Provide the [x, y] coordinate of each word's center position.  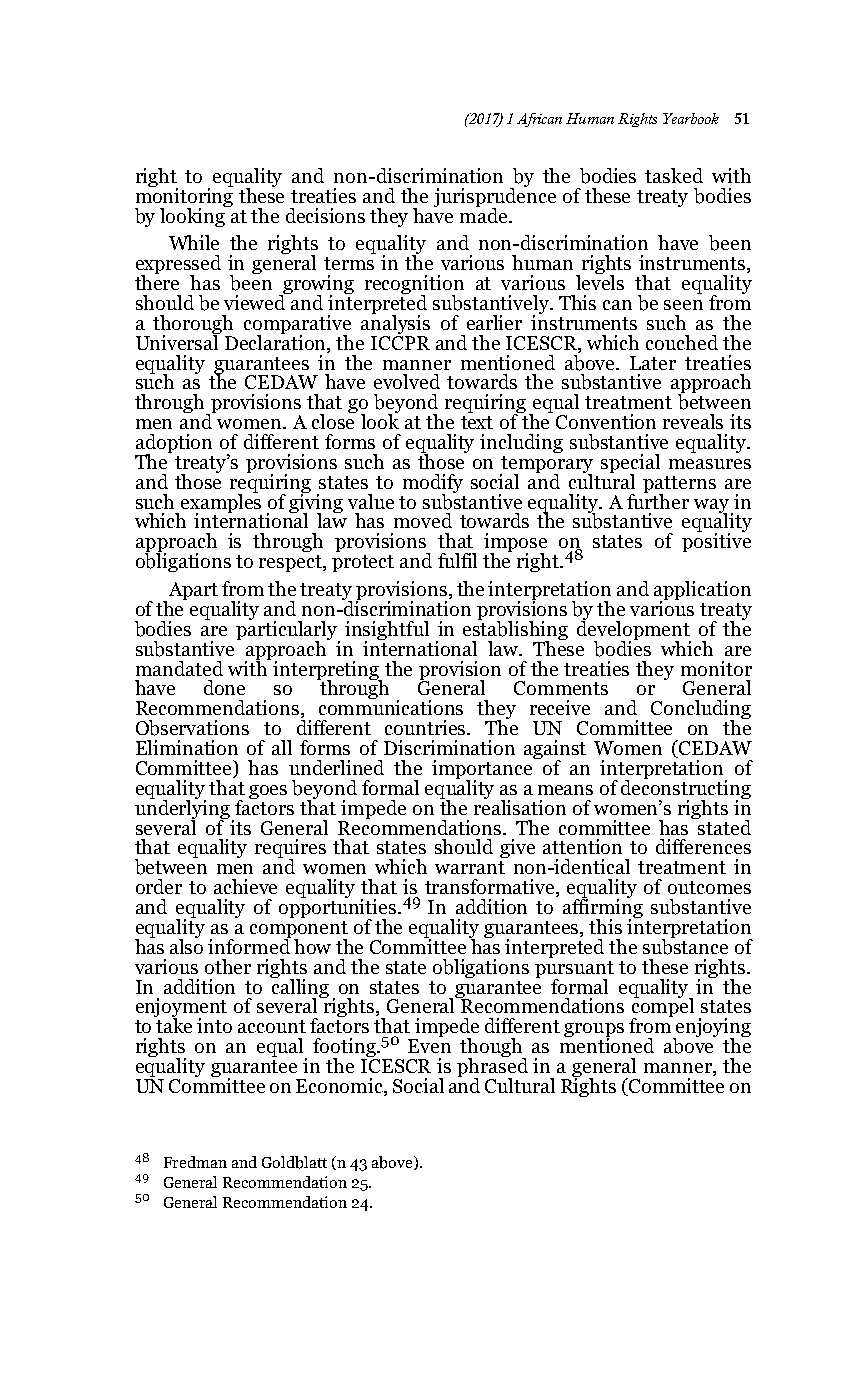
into [214, 1025]
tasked [674, 175]
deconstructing [686, 789]
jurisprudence [495, 197]
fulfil [457, 560]
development [634, 630]
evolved [407, 381]
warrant [470, 867]
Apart [192, 592]
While [194, 242]
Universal [178, 341]
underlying [184, 809]
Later [653, 363]
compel [663, 1008]
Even [429, 1046]
